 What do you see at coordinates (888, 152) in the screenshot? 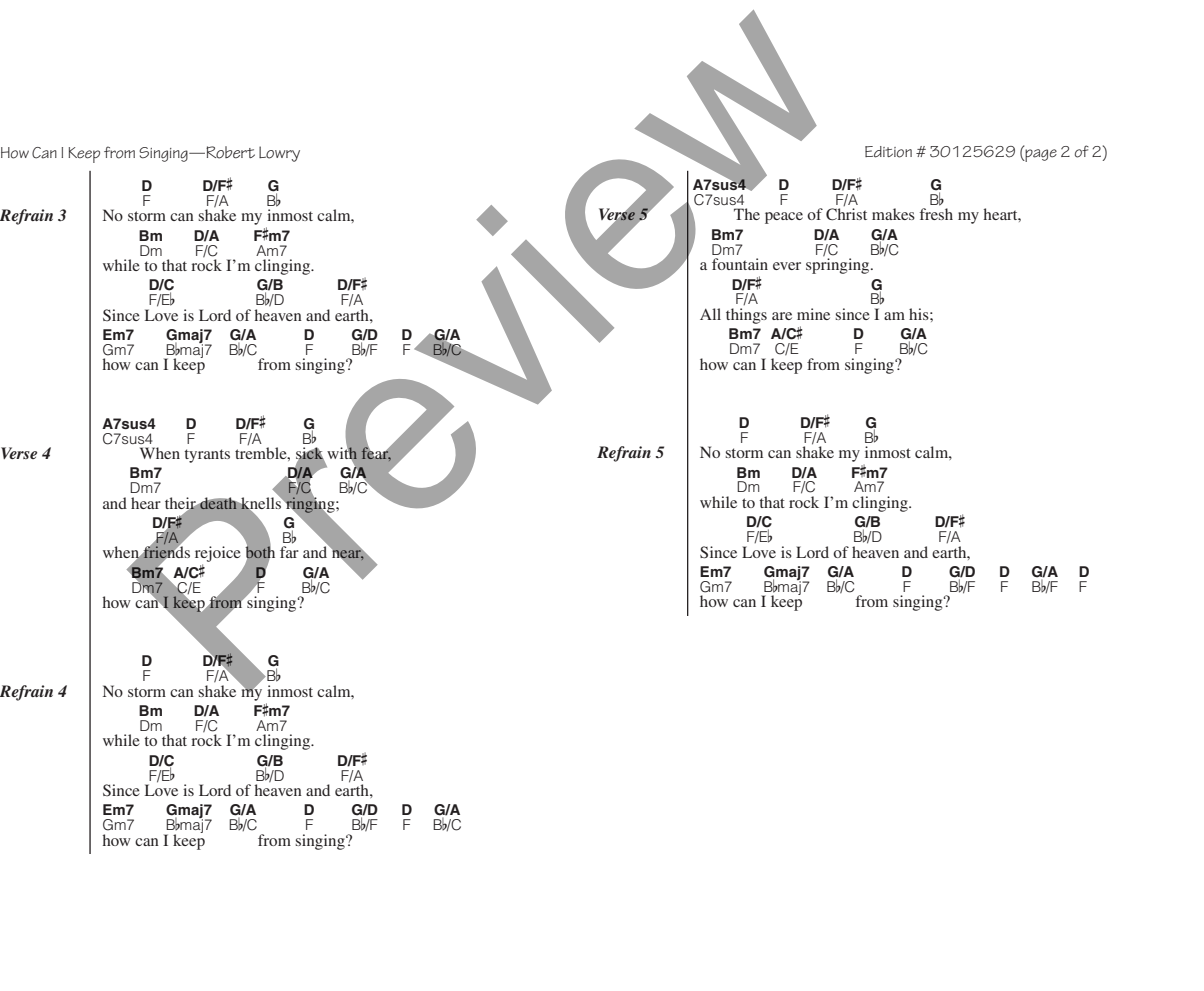
I see `Edition` at bounding box center [888, 152].
